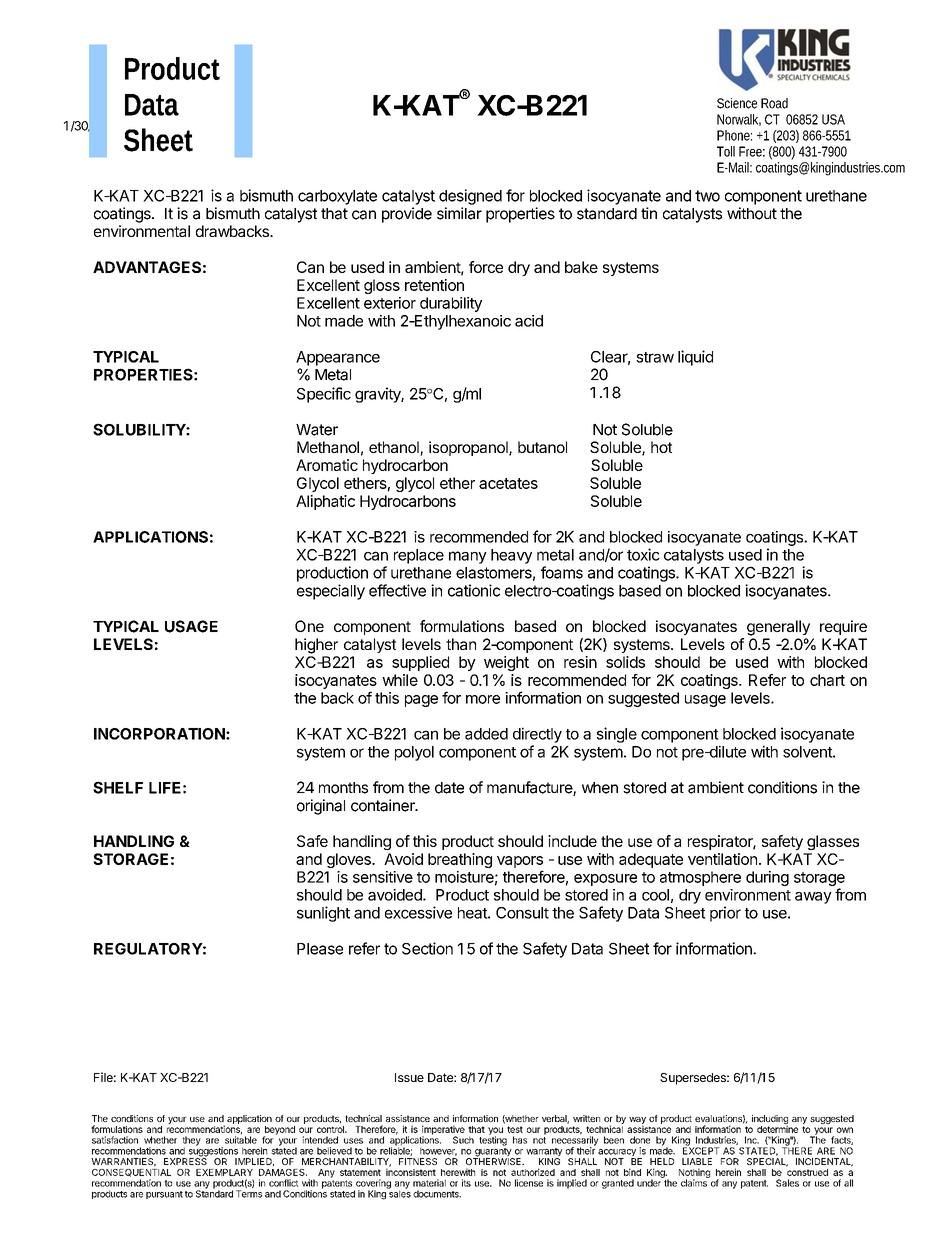 The height and width of the screenshot is (1233, 952). I want to click on carboxylate, so click(337, 197).
